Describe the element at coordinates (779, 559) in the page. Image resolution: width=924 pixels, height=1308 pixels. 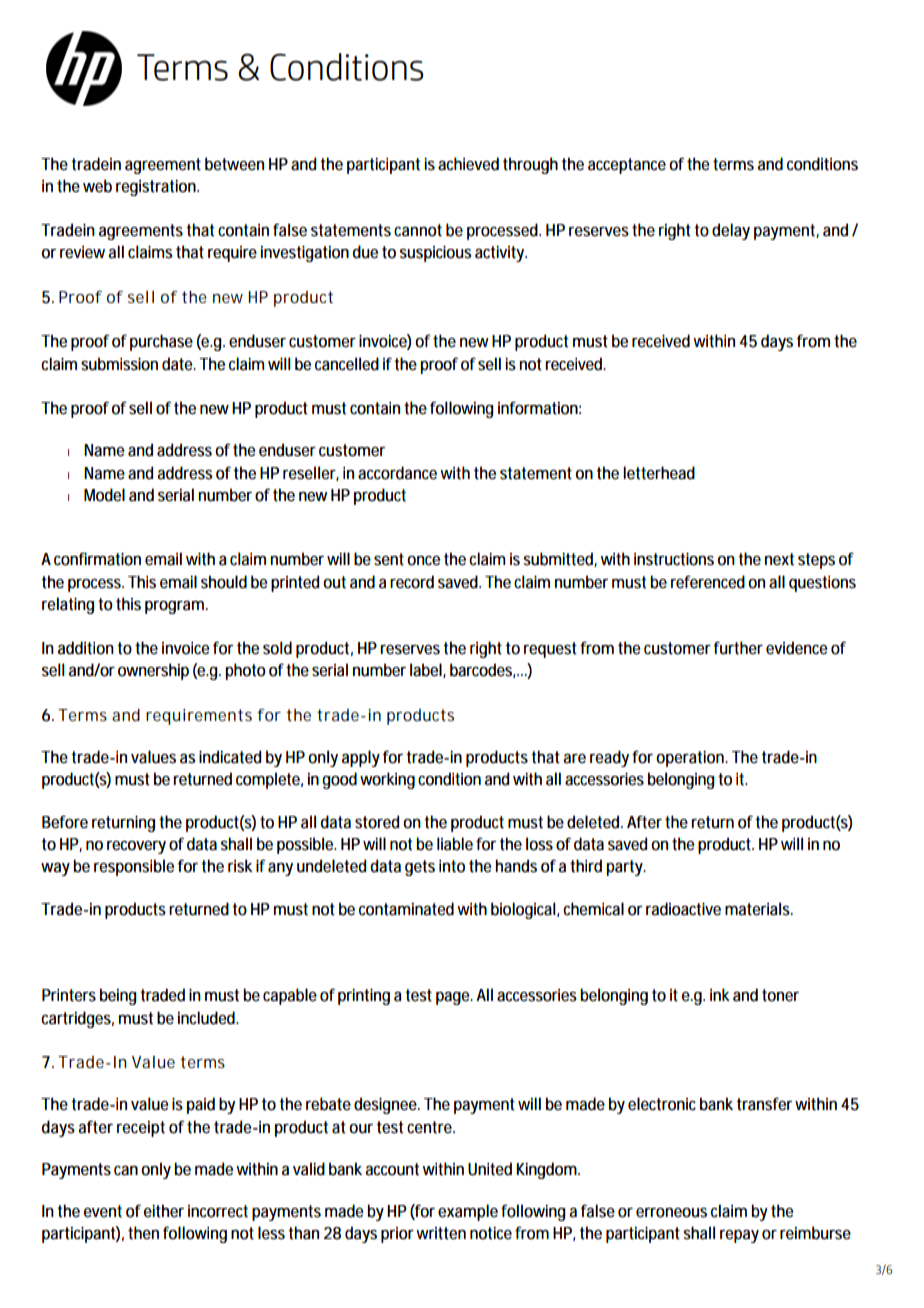
I see `next` at that location.
